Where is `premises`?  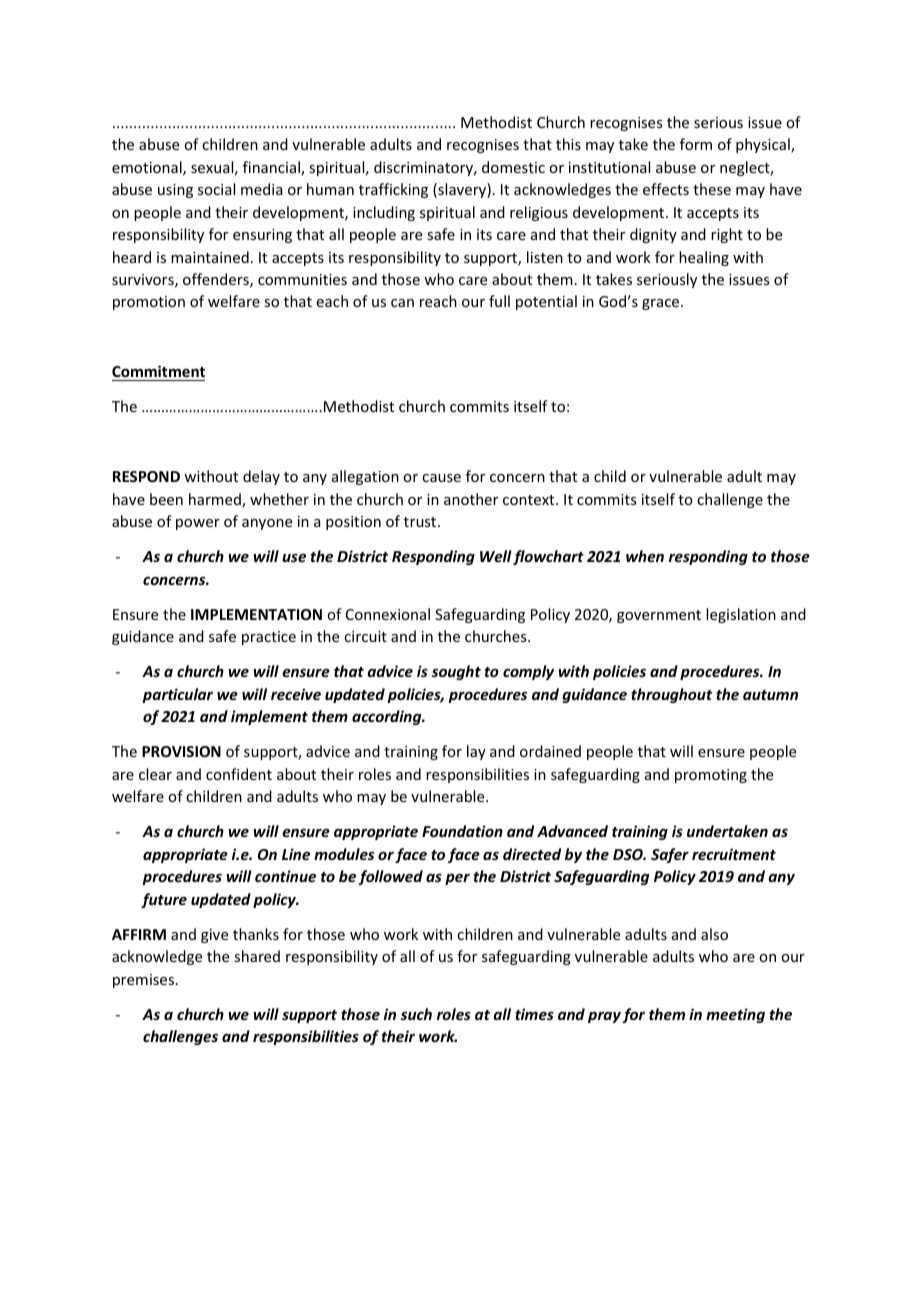
premises is located at coordinates (143, 981).
